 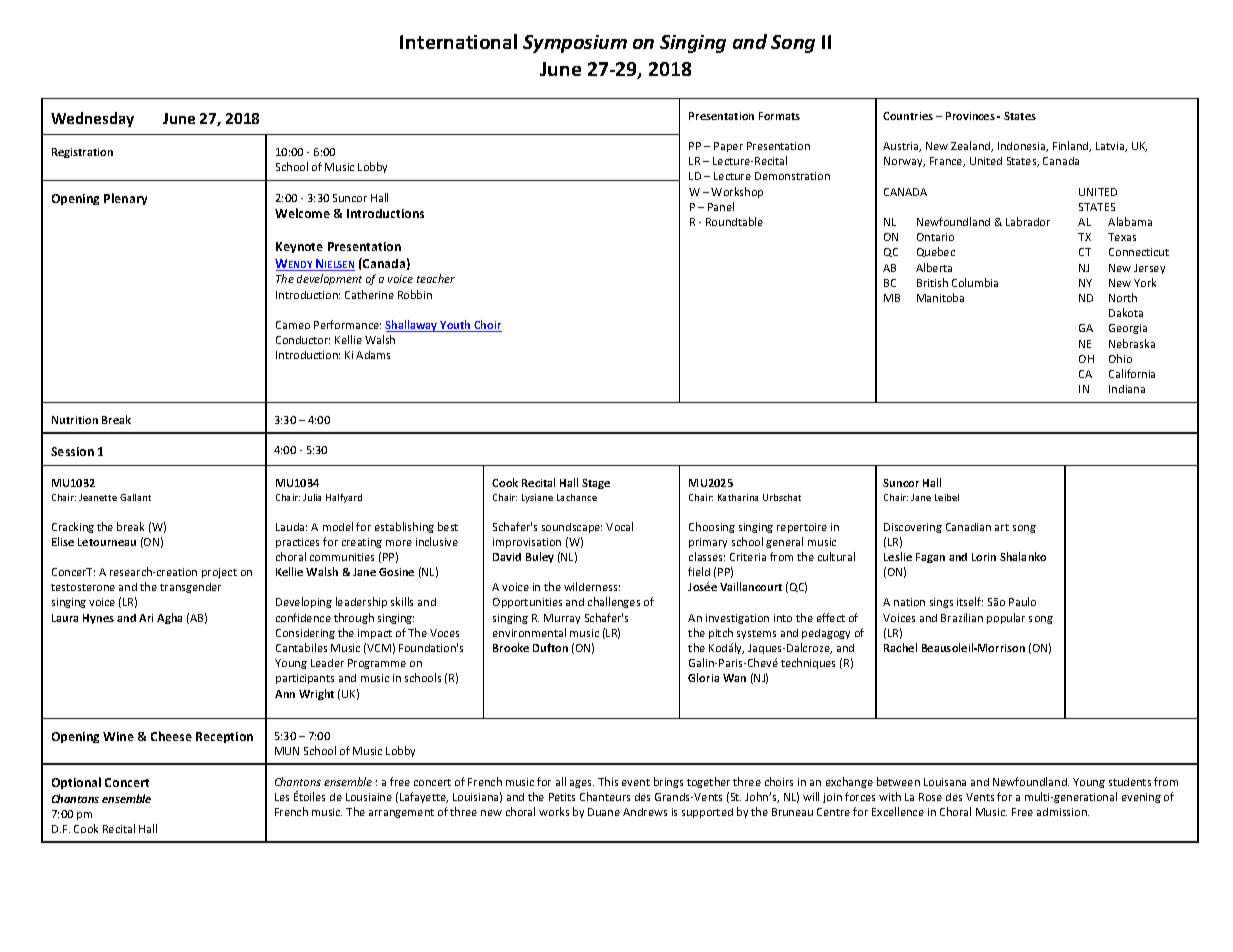 I want to click on Nutrition, so click(x=75, y=420).
